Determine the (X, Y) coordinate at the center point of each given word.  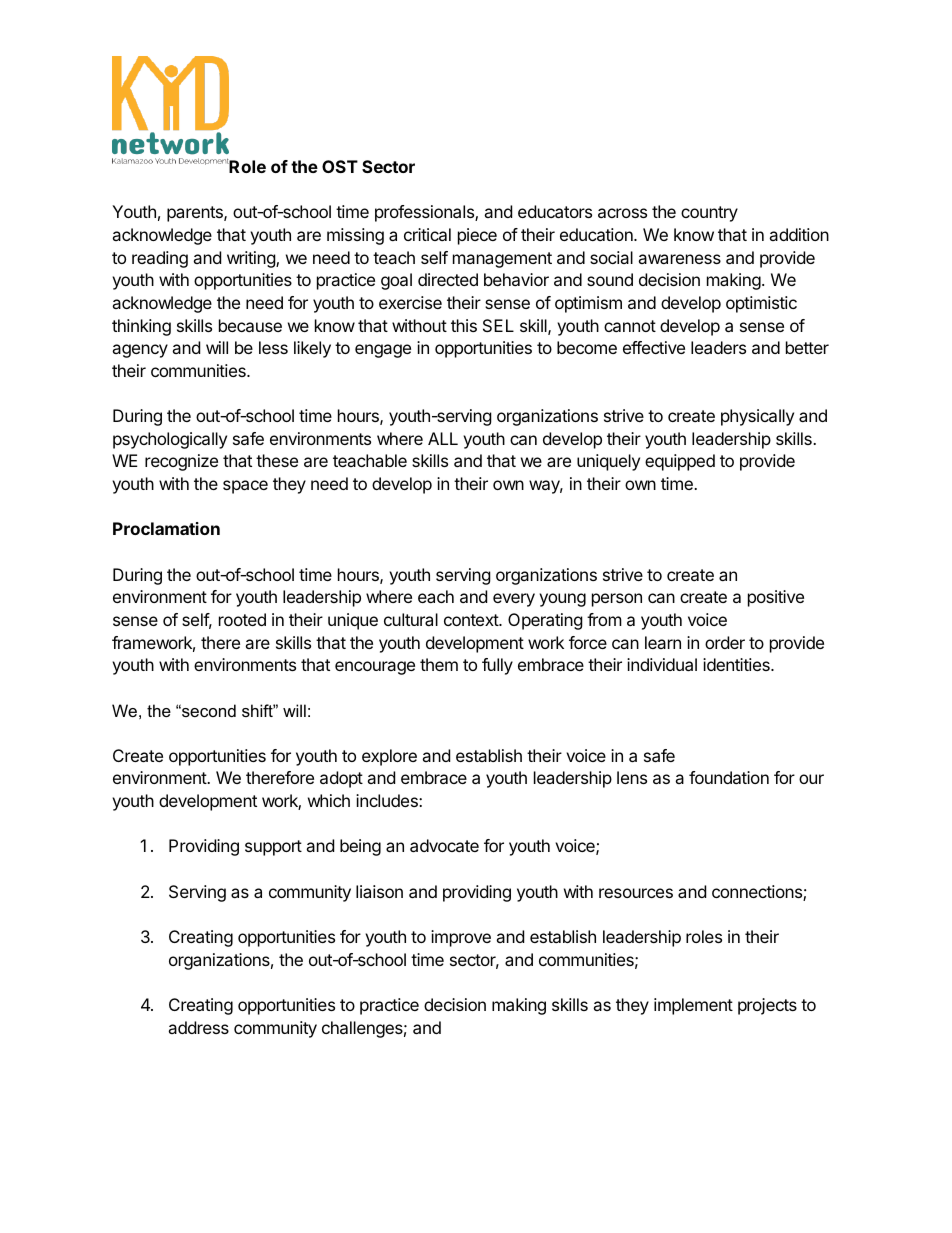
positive (776, 598)
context (472, 620)
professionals (425, 213)
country (709, 214)
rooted (242, 619)
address (198, 1027)
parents (196, 214)
